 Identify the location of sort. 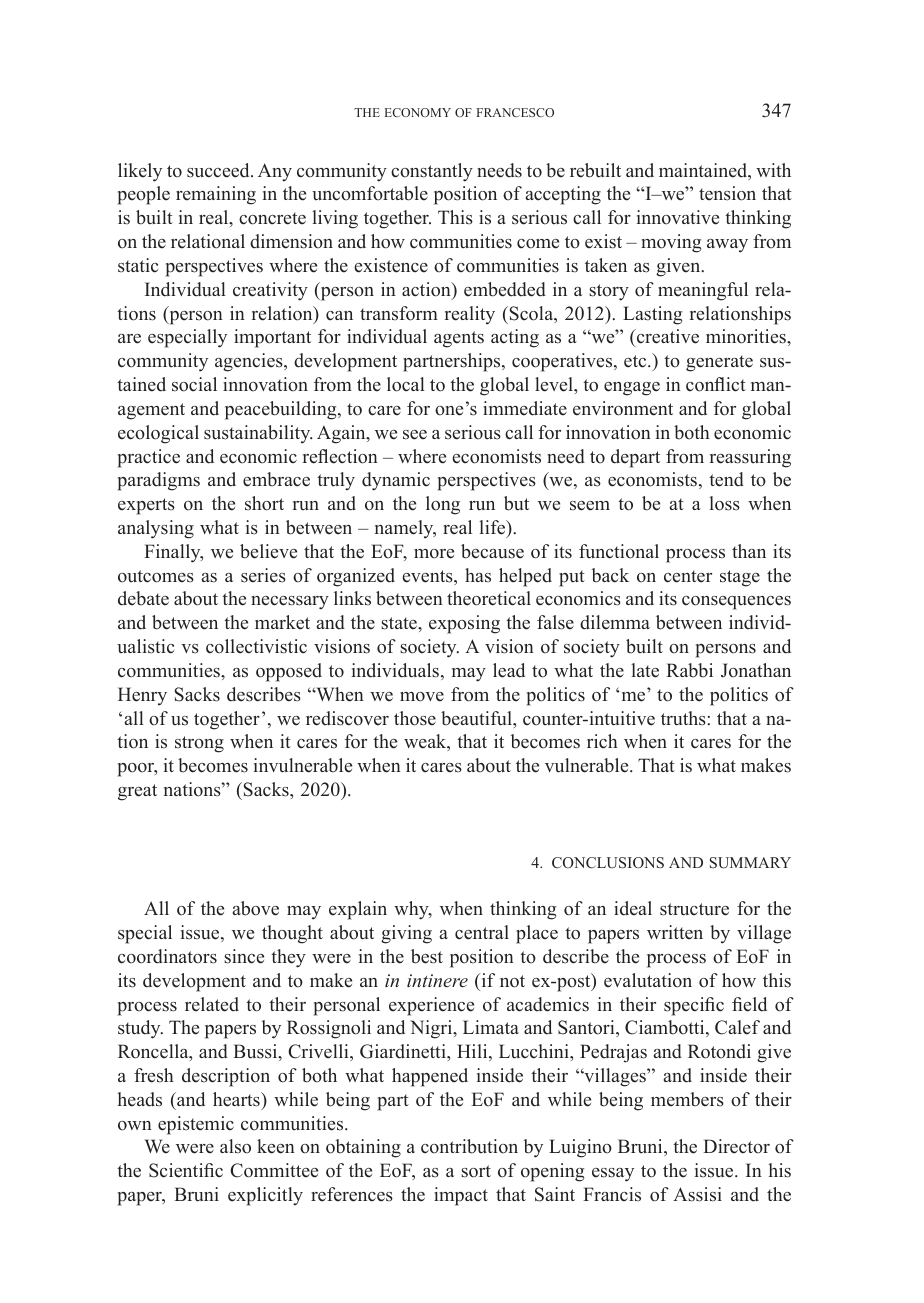
(476, 1171).
